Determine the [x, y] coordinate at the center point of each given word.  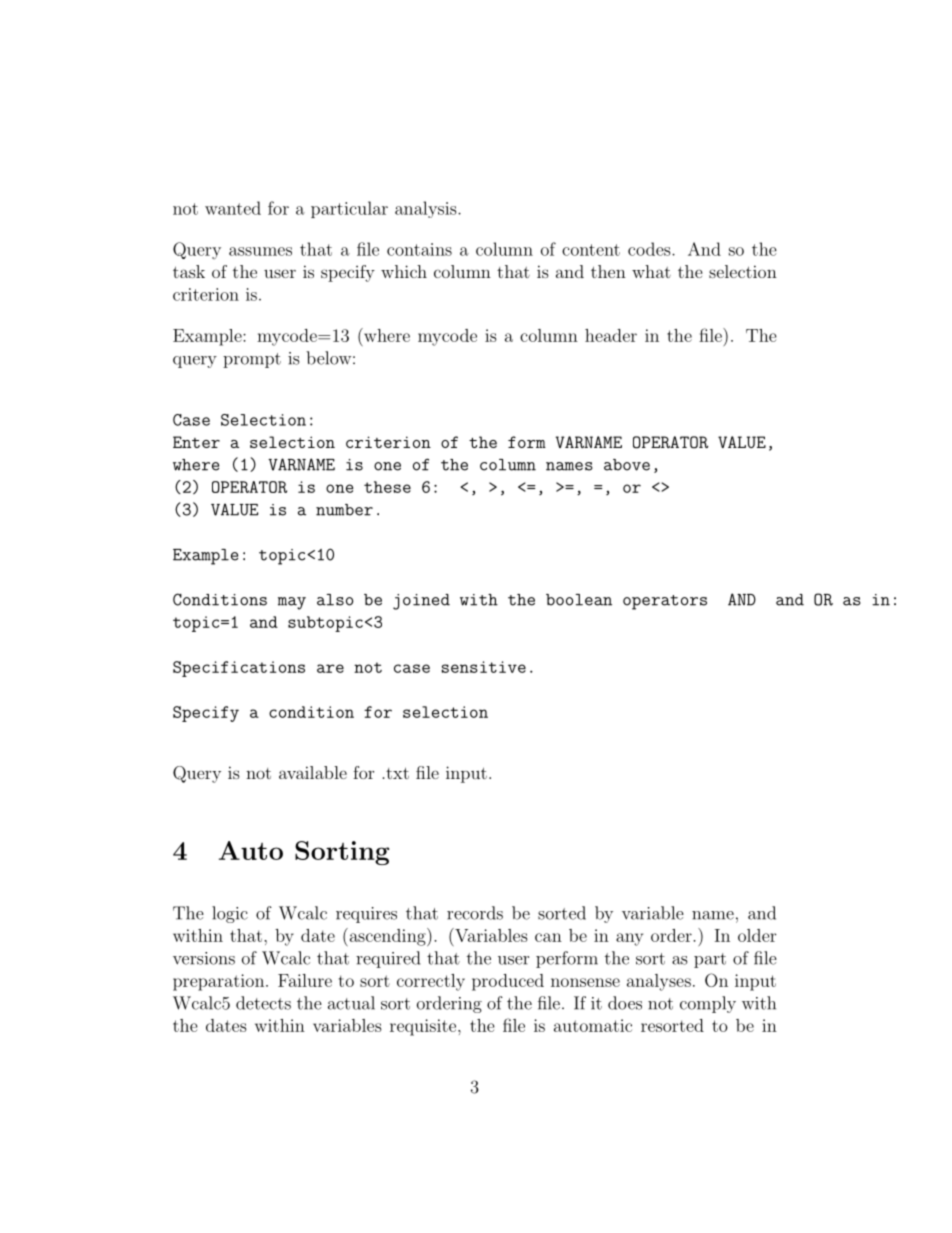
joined [421, 602]
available [313, 772]
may [292, 603]
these [387, 487]
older [757, 935]
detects [263, 1003]
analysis [427, 209]
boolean [579, 600]
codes [649, 249]
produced [508, 982]
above [627, 465]
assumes [260, 251]
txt [396, 773]
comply [708, 1004]
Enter [196, 442]
